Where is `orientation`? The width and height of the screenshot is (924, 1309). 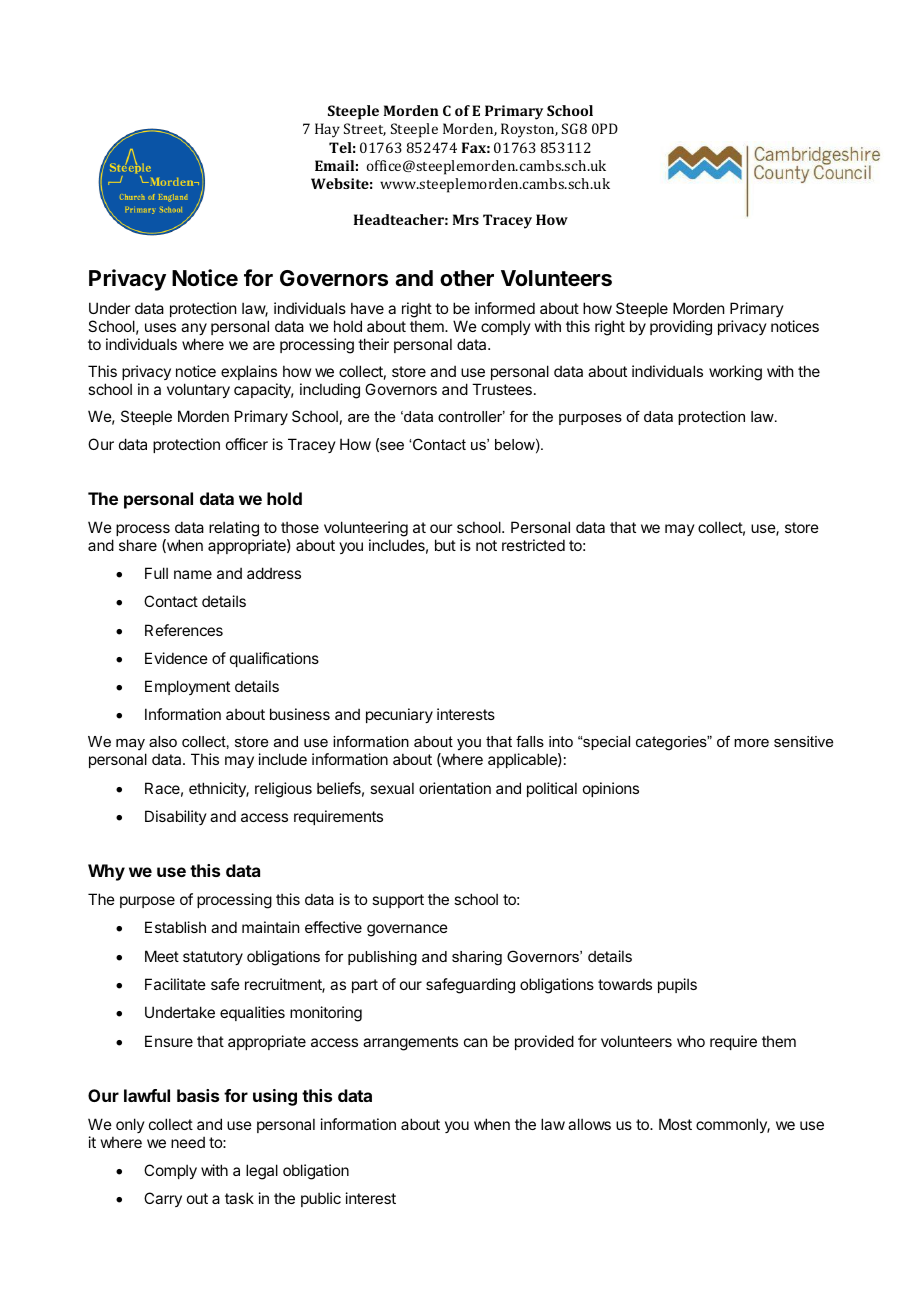 orientation is located at coordinates (455, 788).
